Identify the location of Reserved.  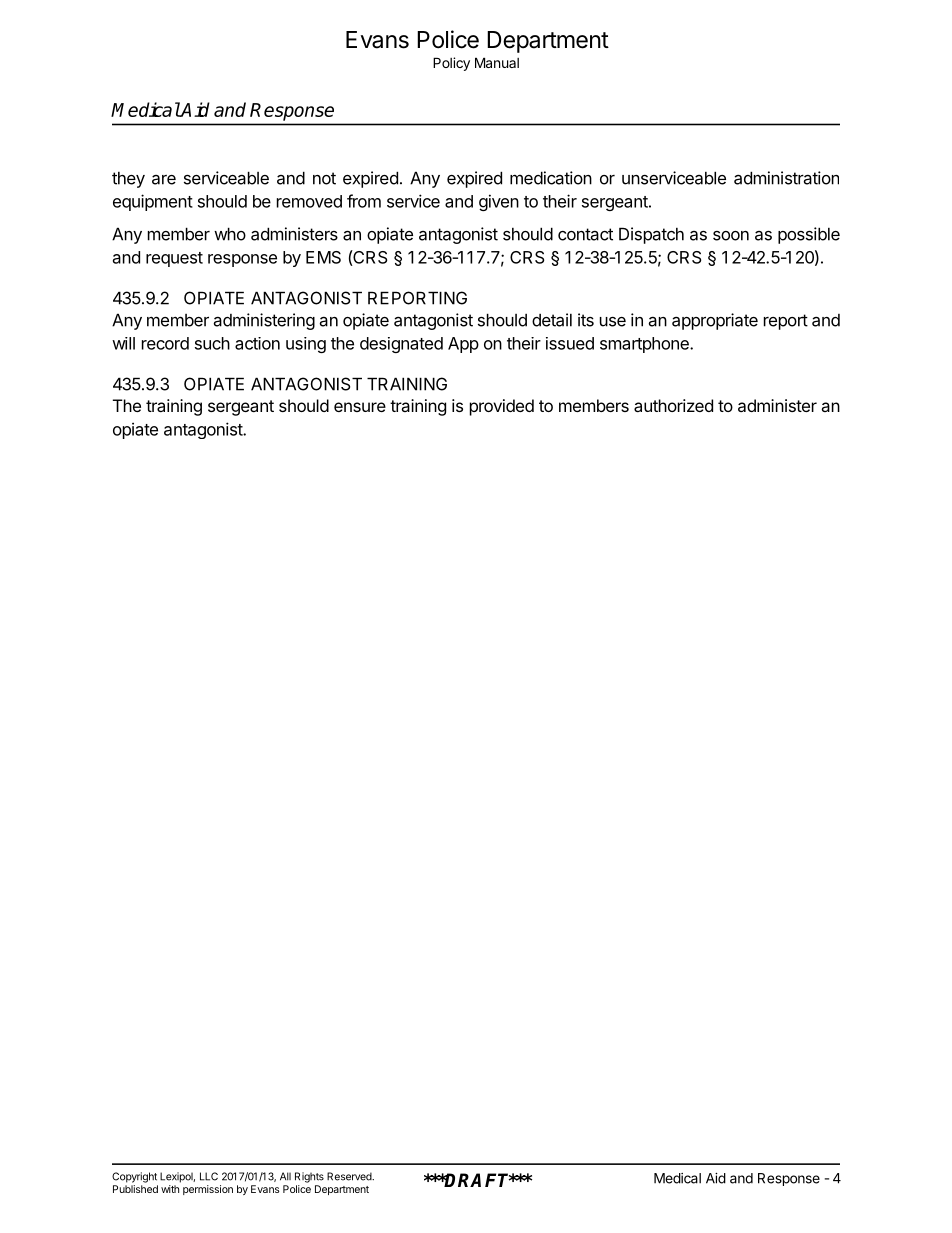
(350, 1176).
